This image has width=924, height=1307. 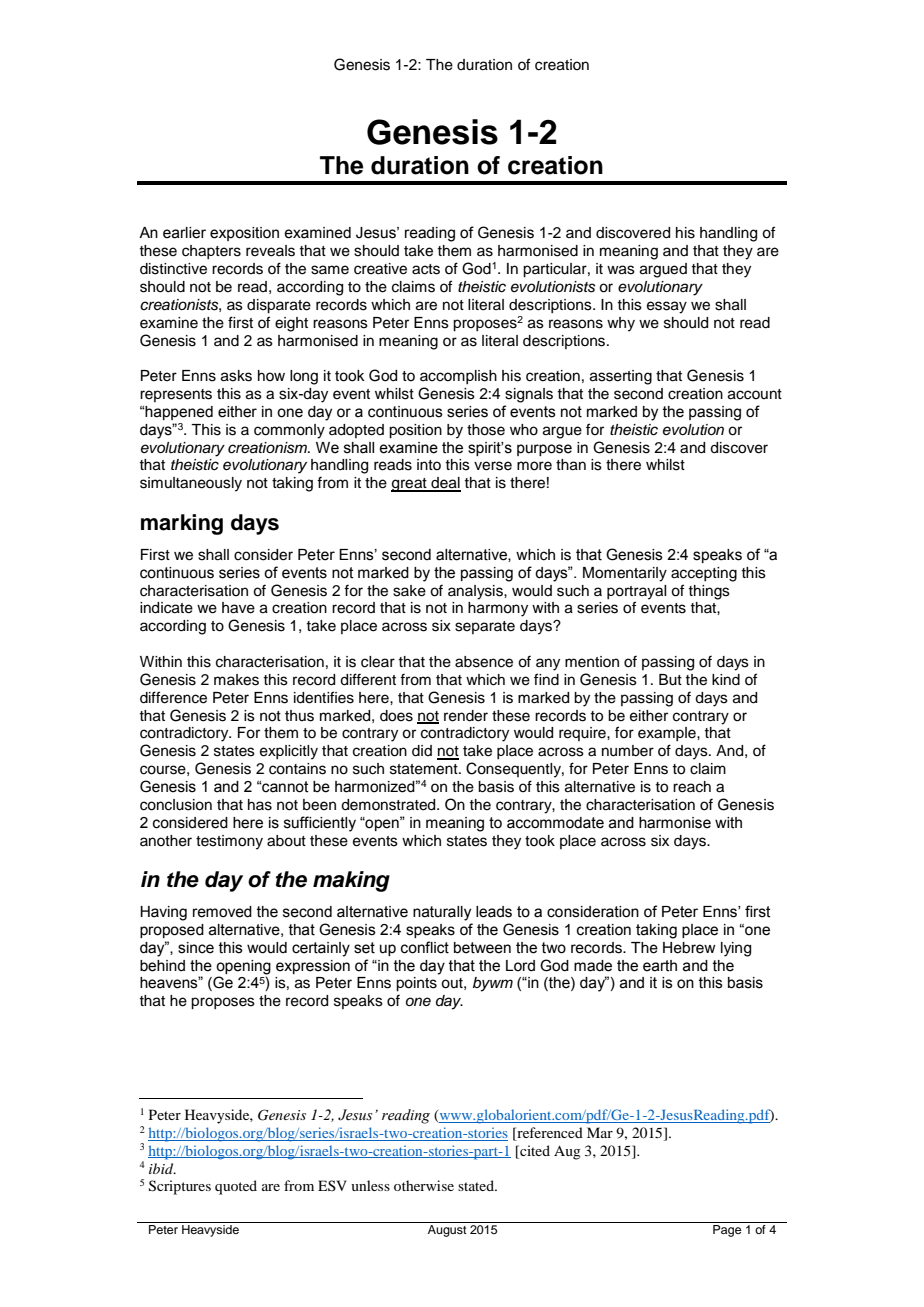 What do you see at coordinates (236, 1187) in the image?
I see `quoted` at bounding box center [236, 1187].
